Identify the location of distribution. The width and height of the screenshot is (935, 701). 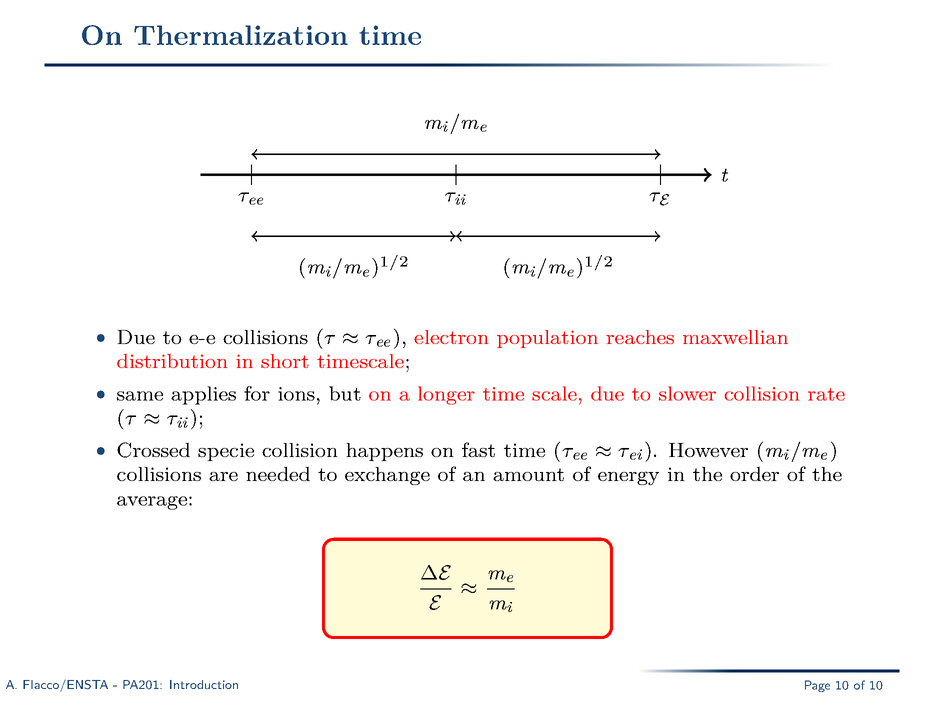
(172, 361).
